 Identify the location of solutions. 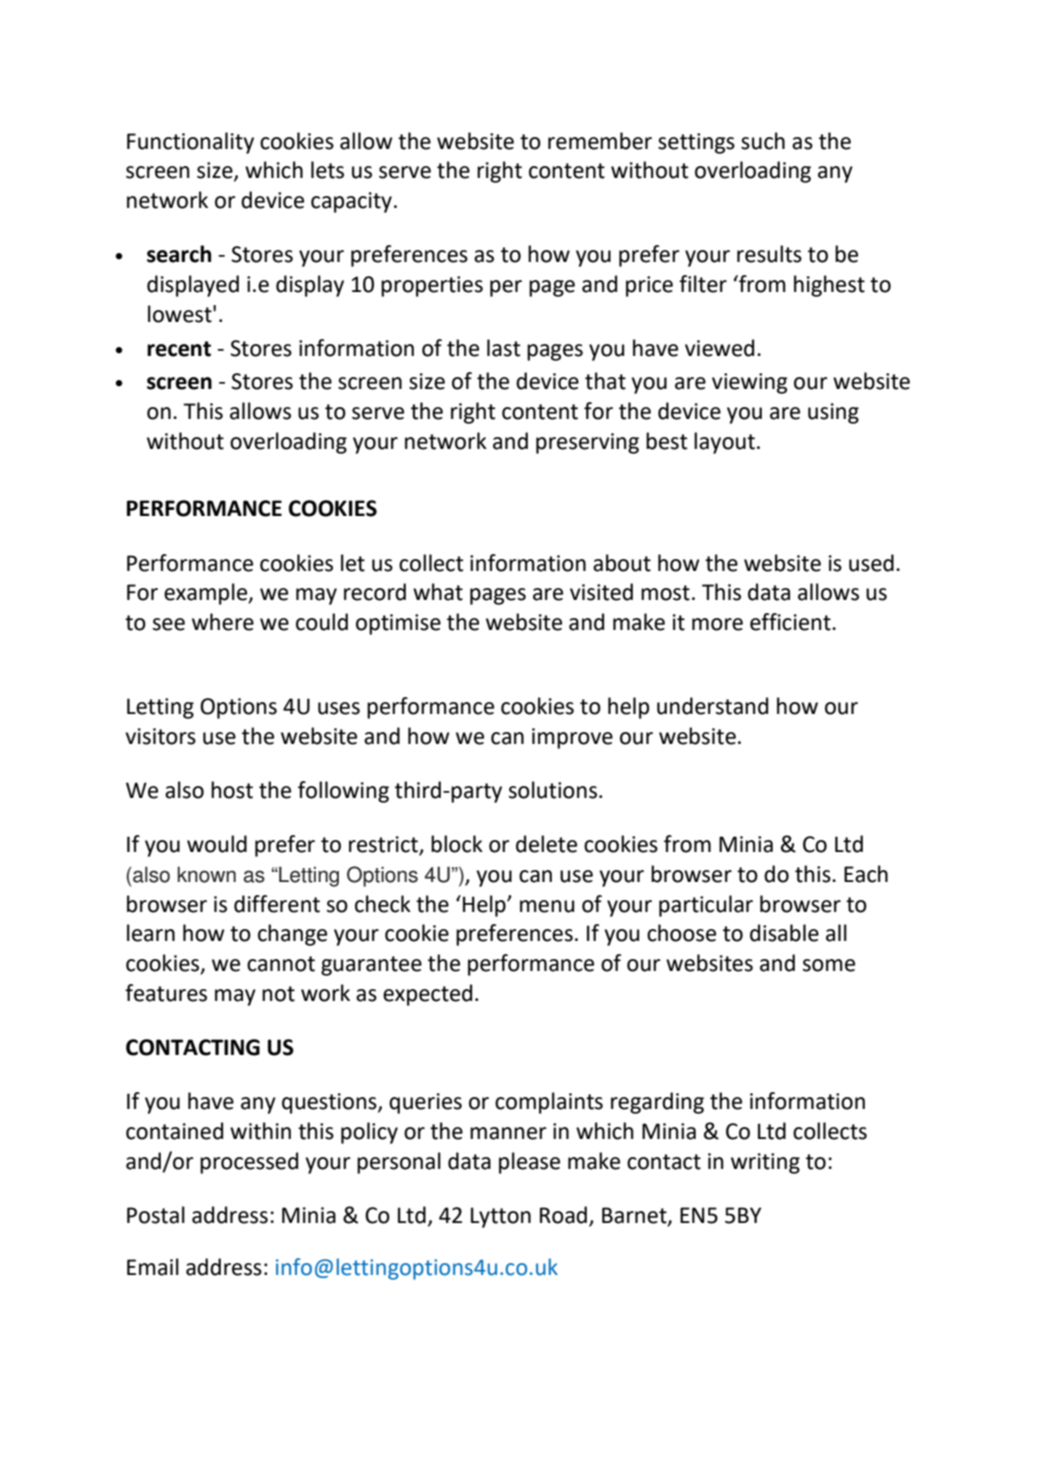
(553, 790).
